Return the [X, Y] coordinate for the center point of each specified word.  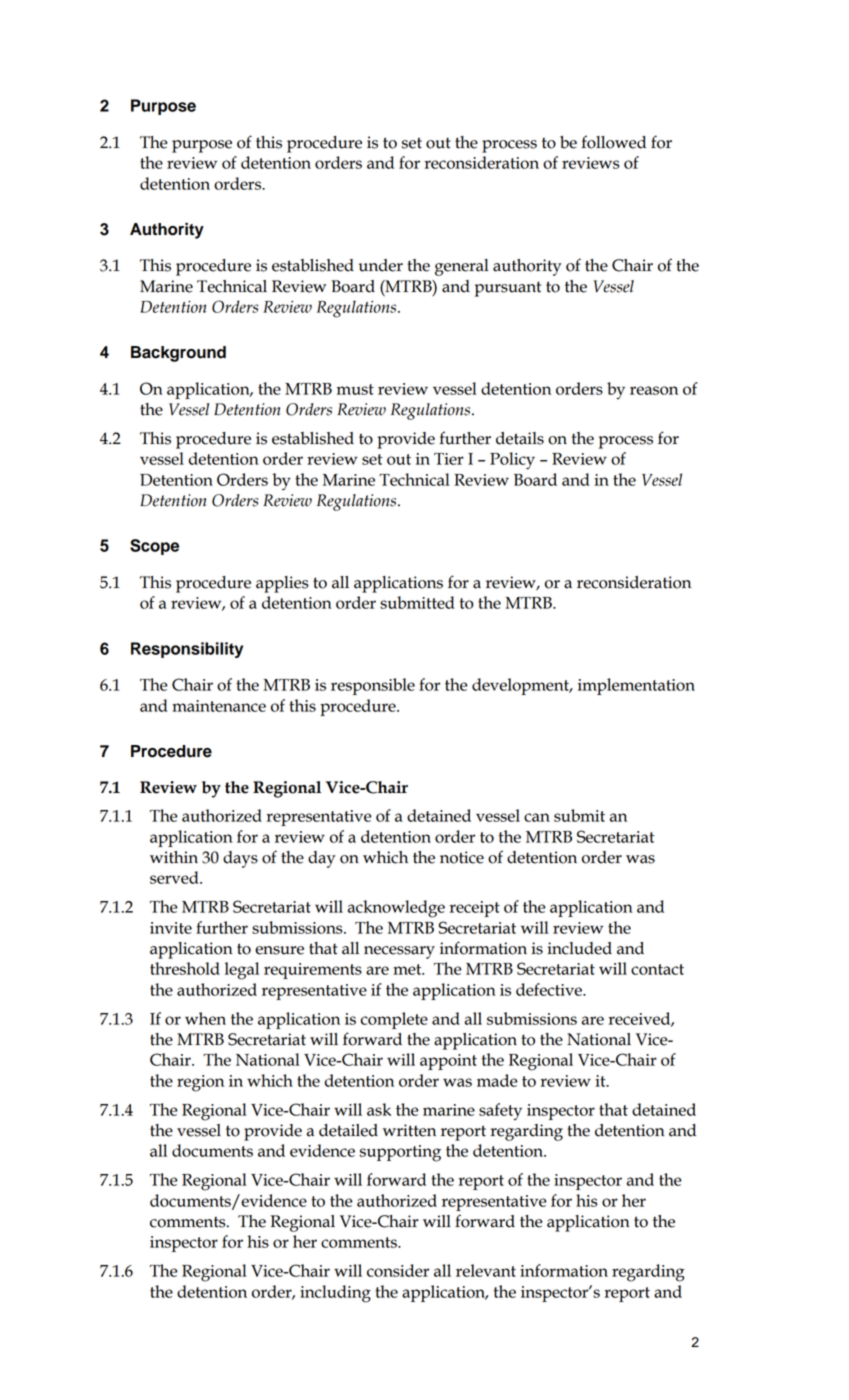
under [381, 265]
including [335, 1294]
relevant [486, 1270]
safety [500, 1112]
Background [178, 354]
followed [613, 142]
